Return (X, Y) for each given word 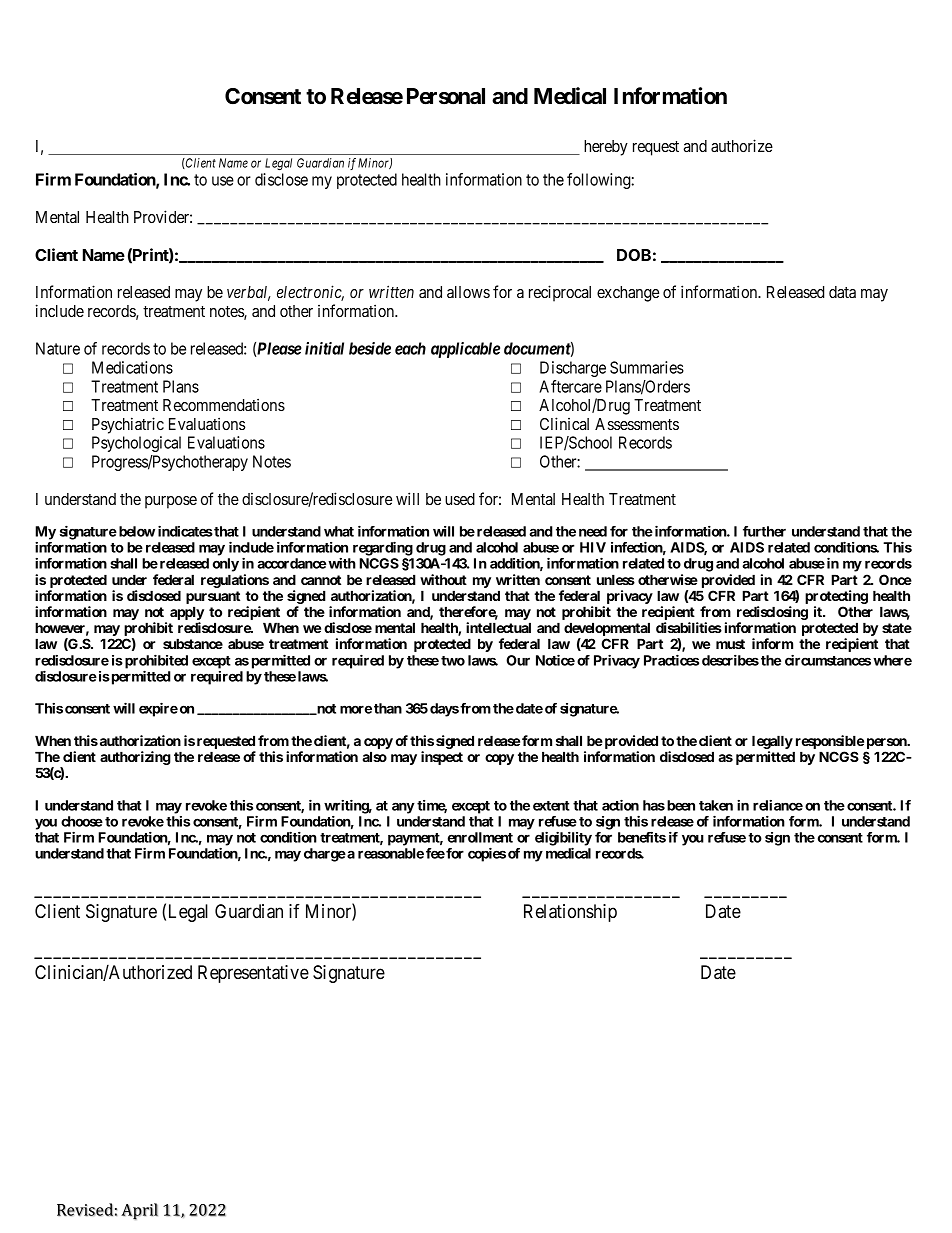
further (764, 531)
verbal (249, 293)
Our (518, 660)
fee (435, 853)
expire (158, 709)
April (139, 1211)
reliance (778, 805)
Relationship (570, 913)
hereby (606, 148)
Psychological (136, 444)
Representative (253, 974)
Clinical (564, 423)
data (842, 292)
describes (730, 660)
